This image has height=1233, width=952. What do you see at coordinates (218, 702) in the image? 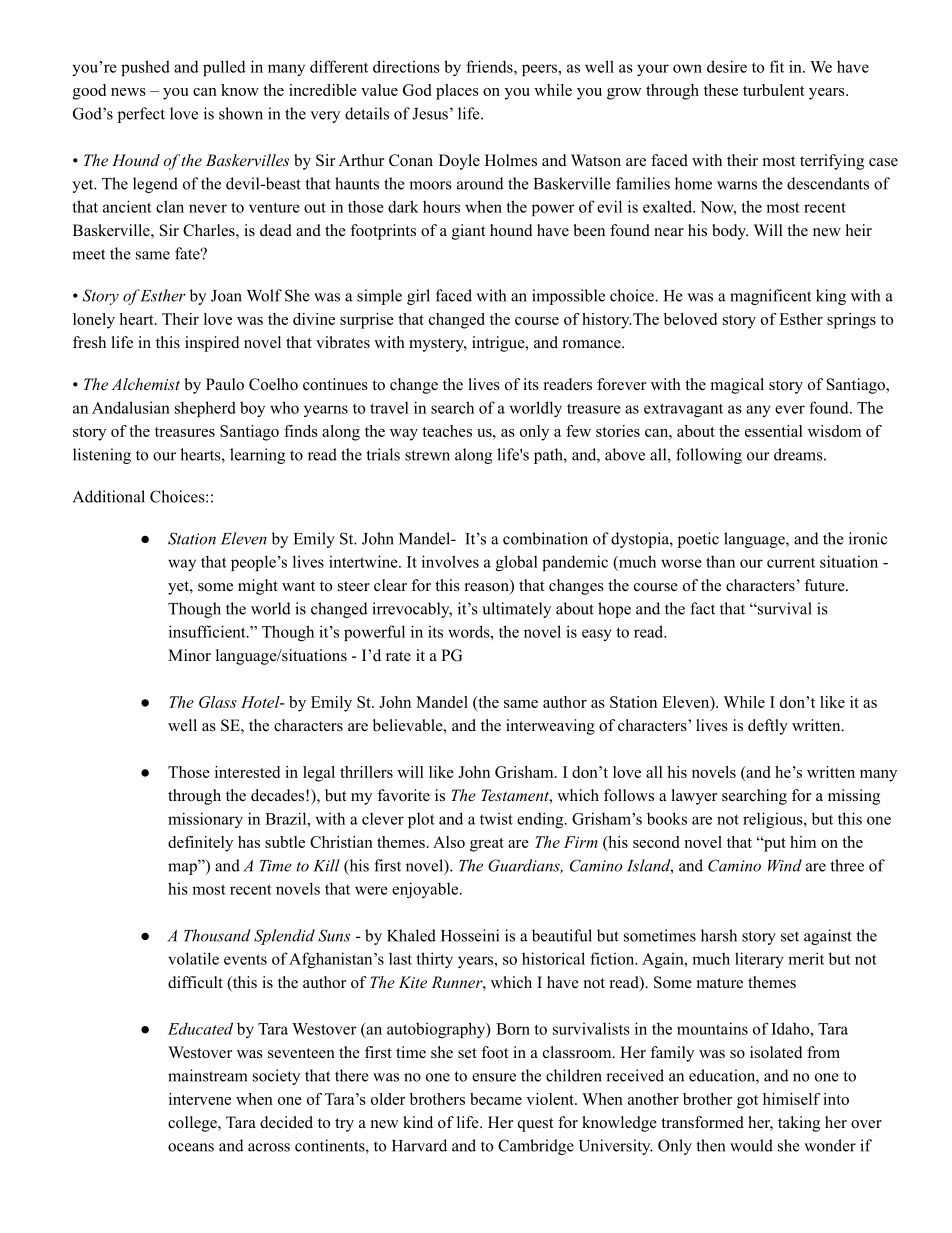
I see `Glass` at bounding box center [218, 702].
